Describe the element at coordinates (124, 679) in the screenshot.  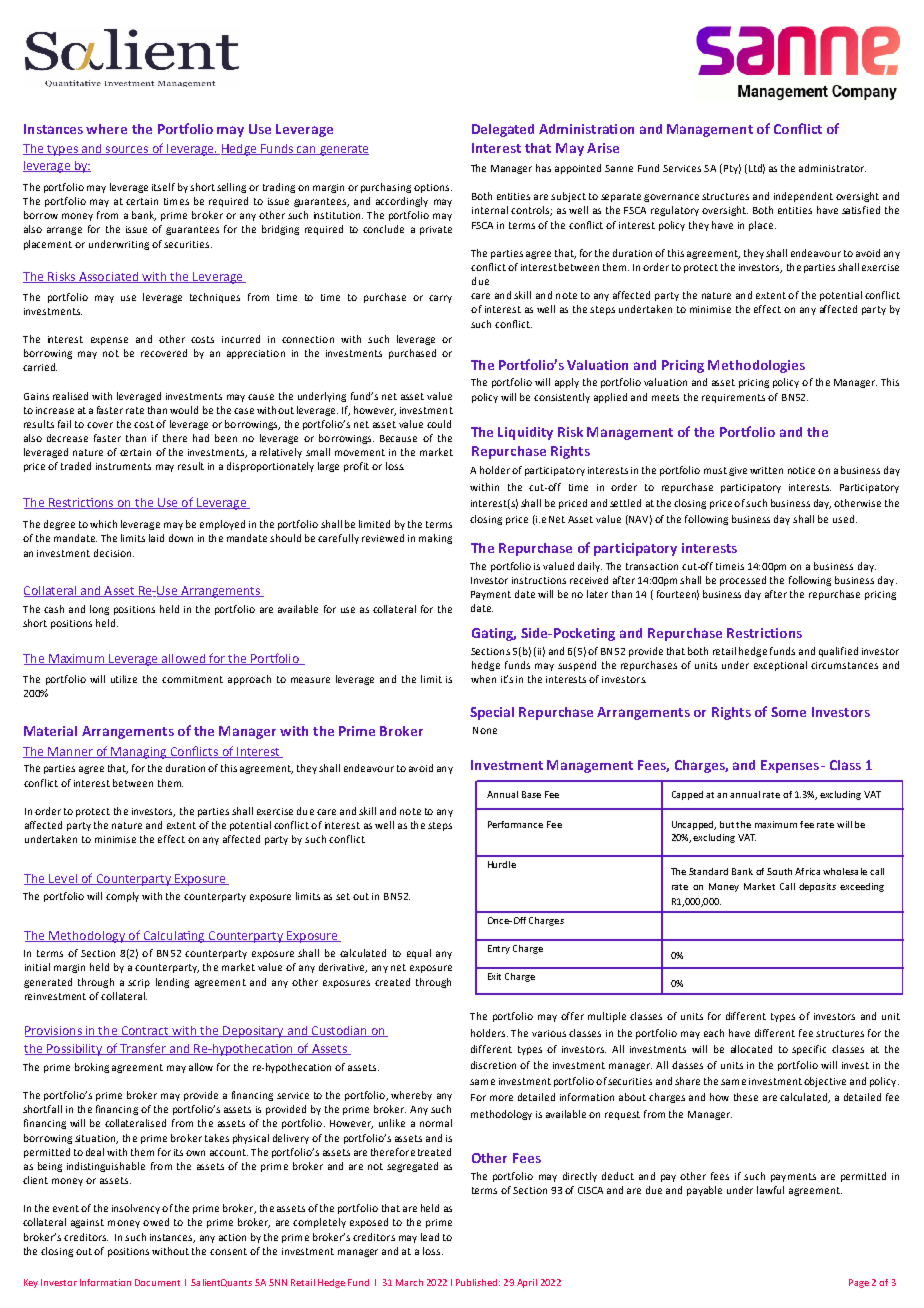
I see `utilize` at that location.
